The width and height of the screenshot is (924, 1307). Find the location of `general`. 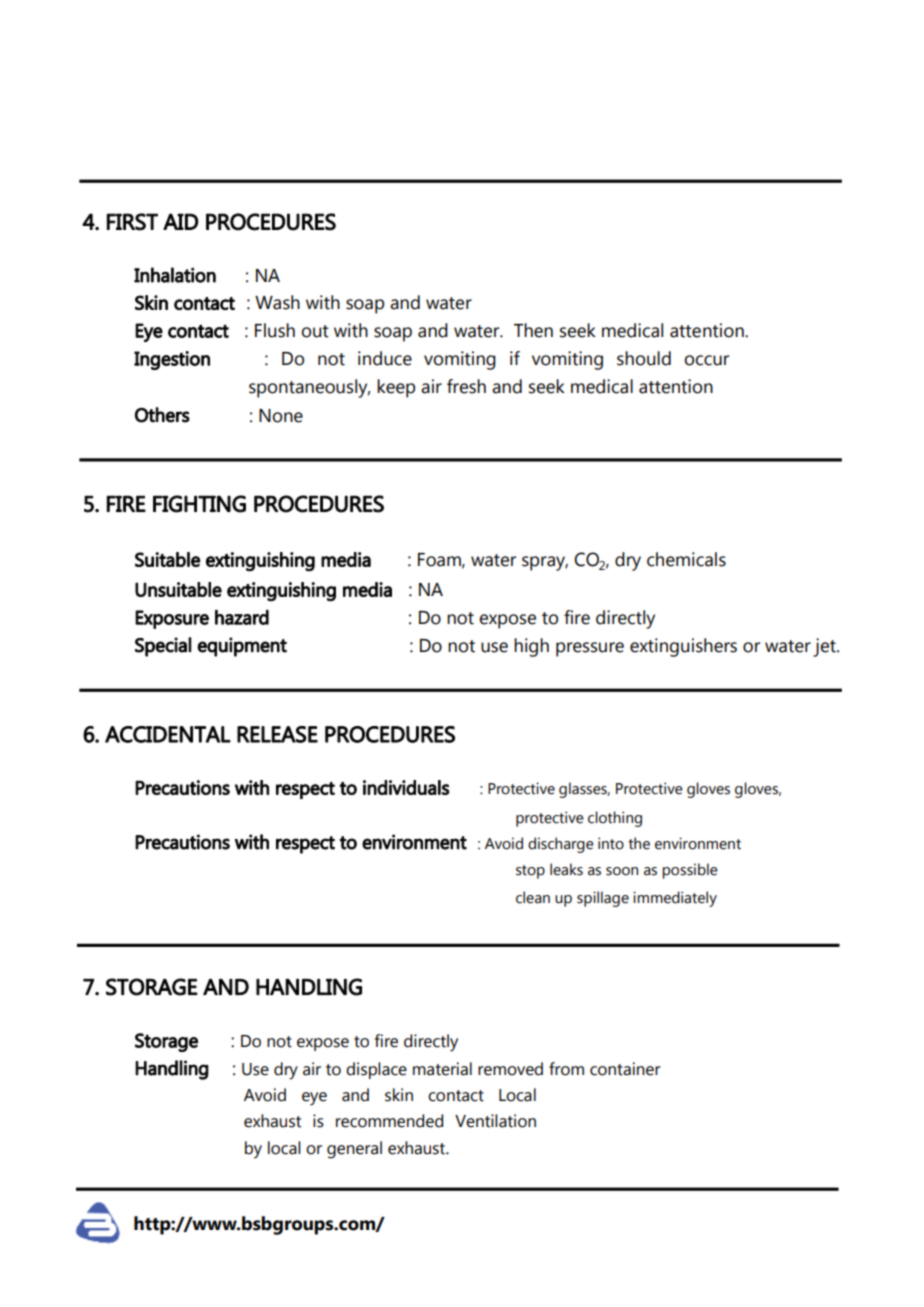

general is located at coordinates (354, 1150).
